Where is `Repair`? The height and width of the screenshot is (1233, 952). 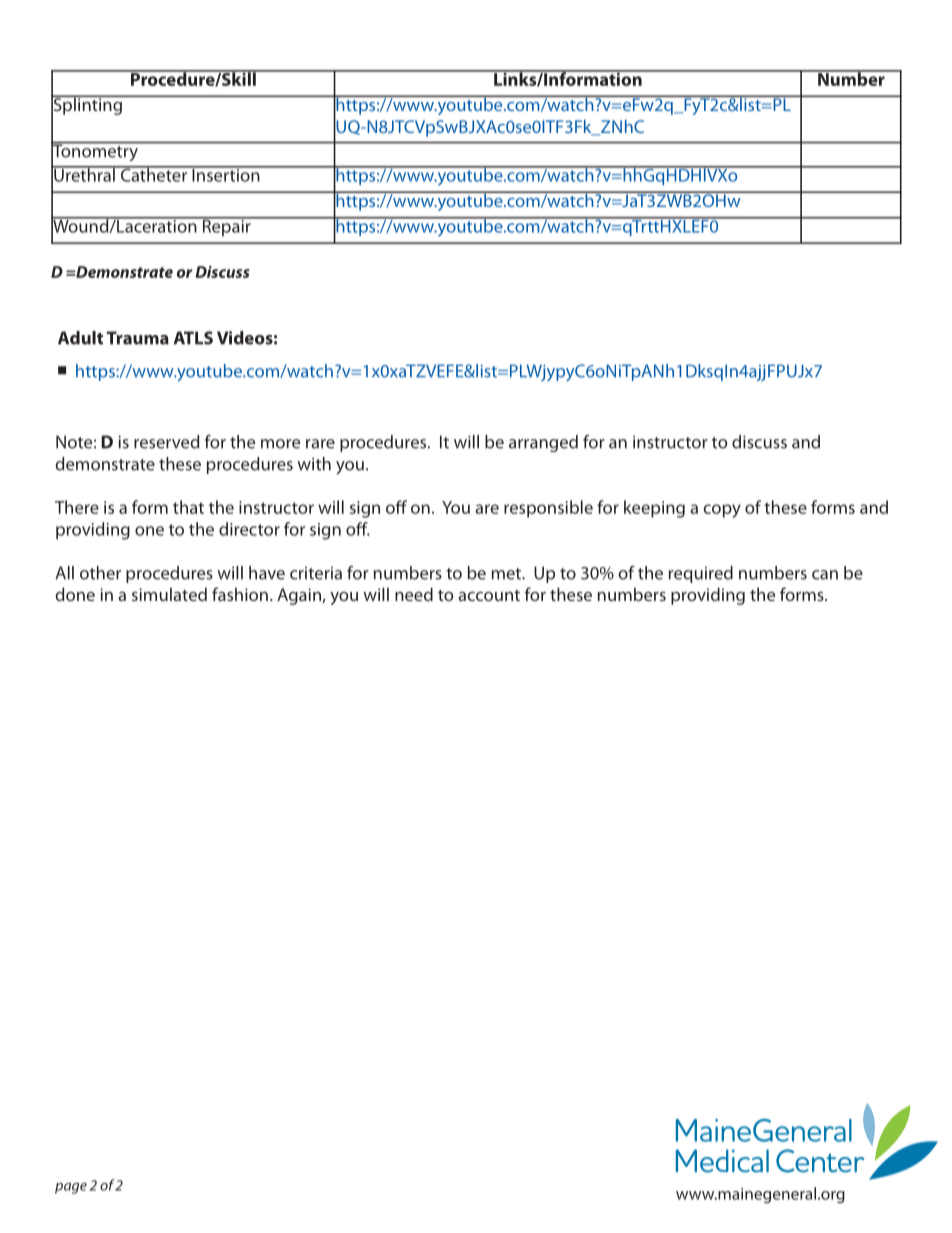 Repair is located at coordinates (226, 226).
